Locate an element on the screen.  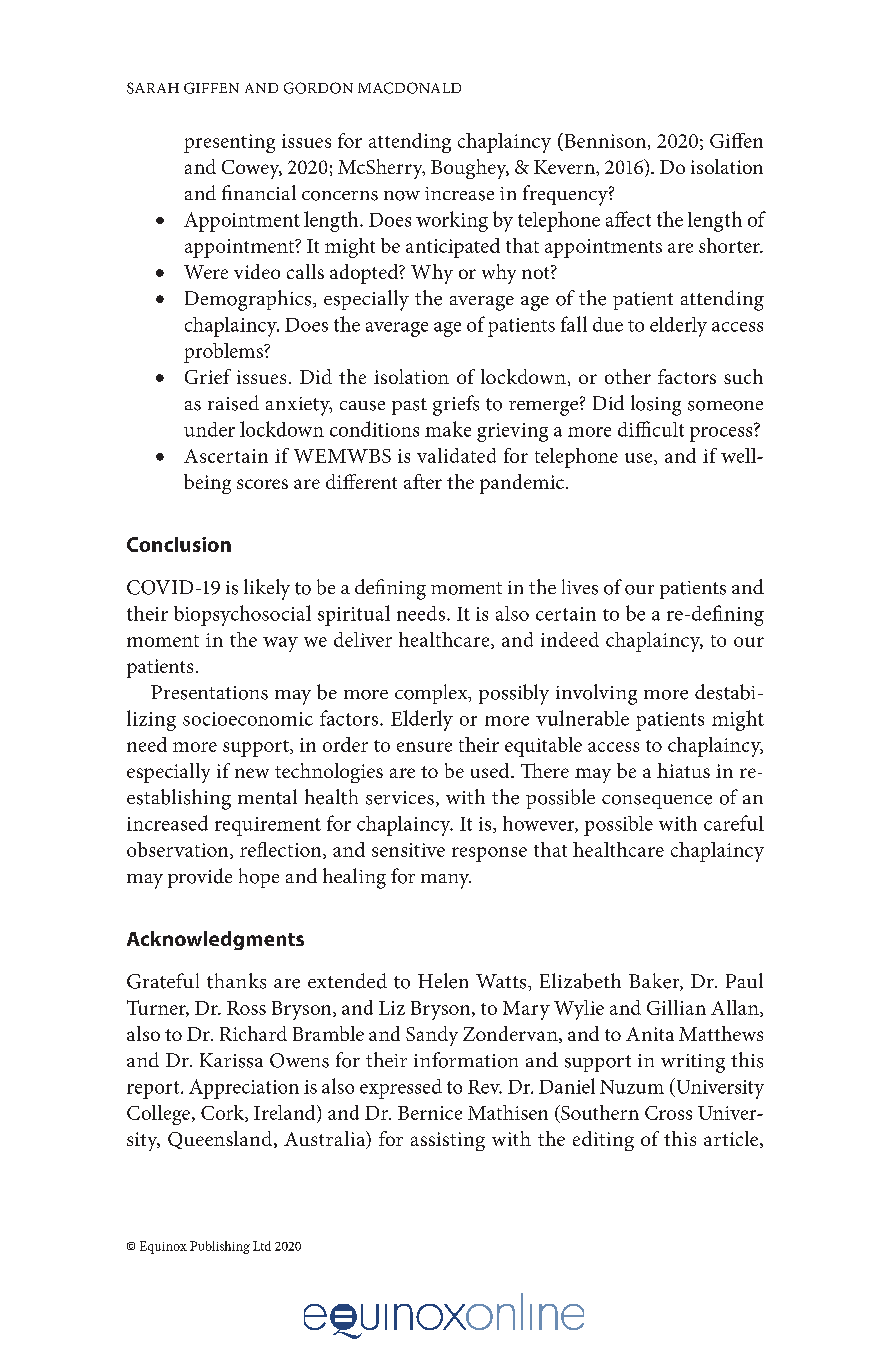
after is located at coordinates (423, 481).
